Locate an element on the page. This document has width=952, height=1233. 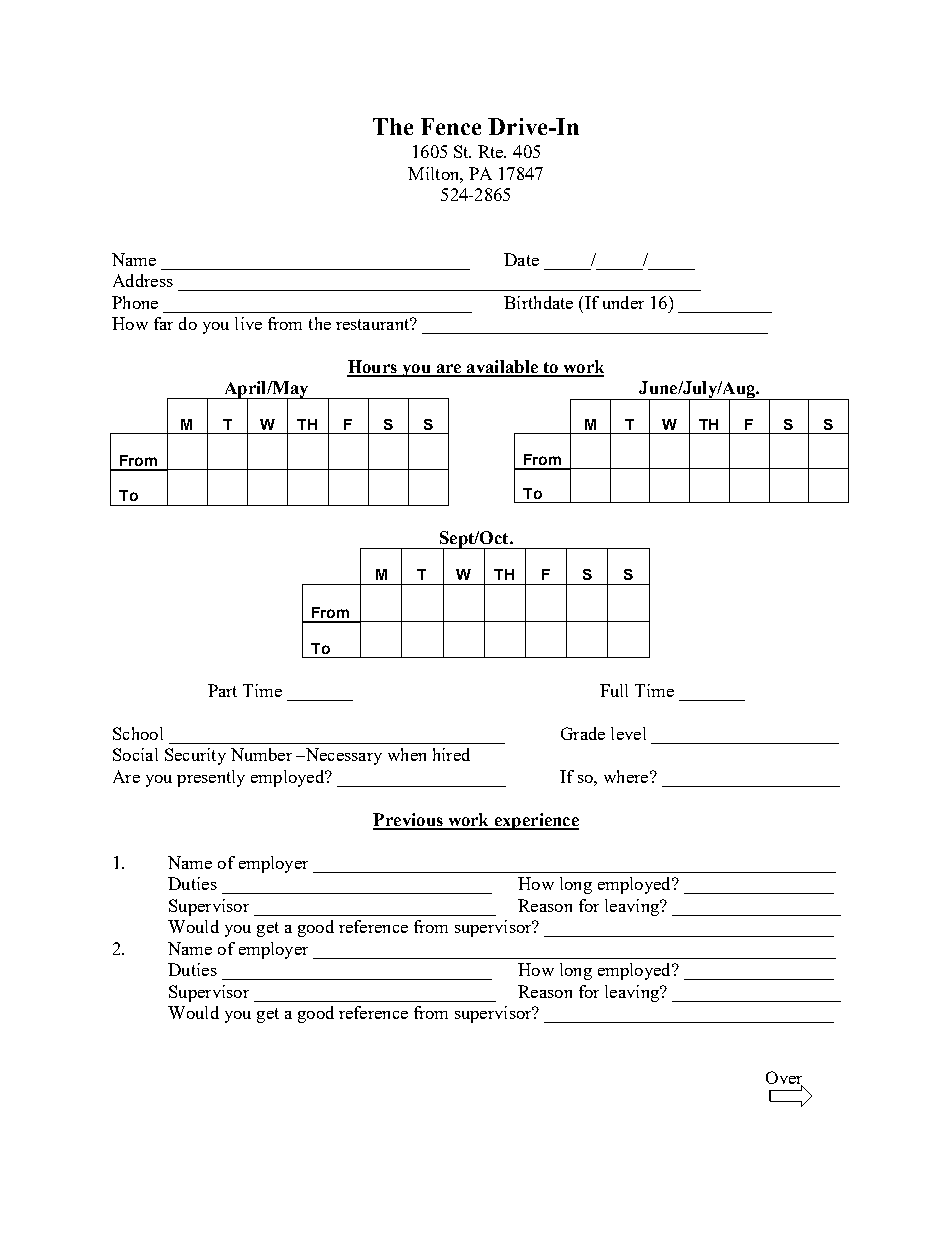
live is located at coordinates (248, 323).
